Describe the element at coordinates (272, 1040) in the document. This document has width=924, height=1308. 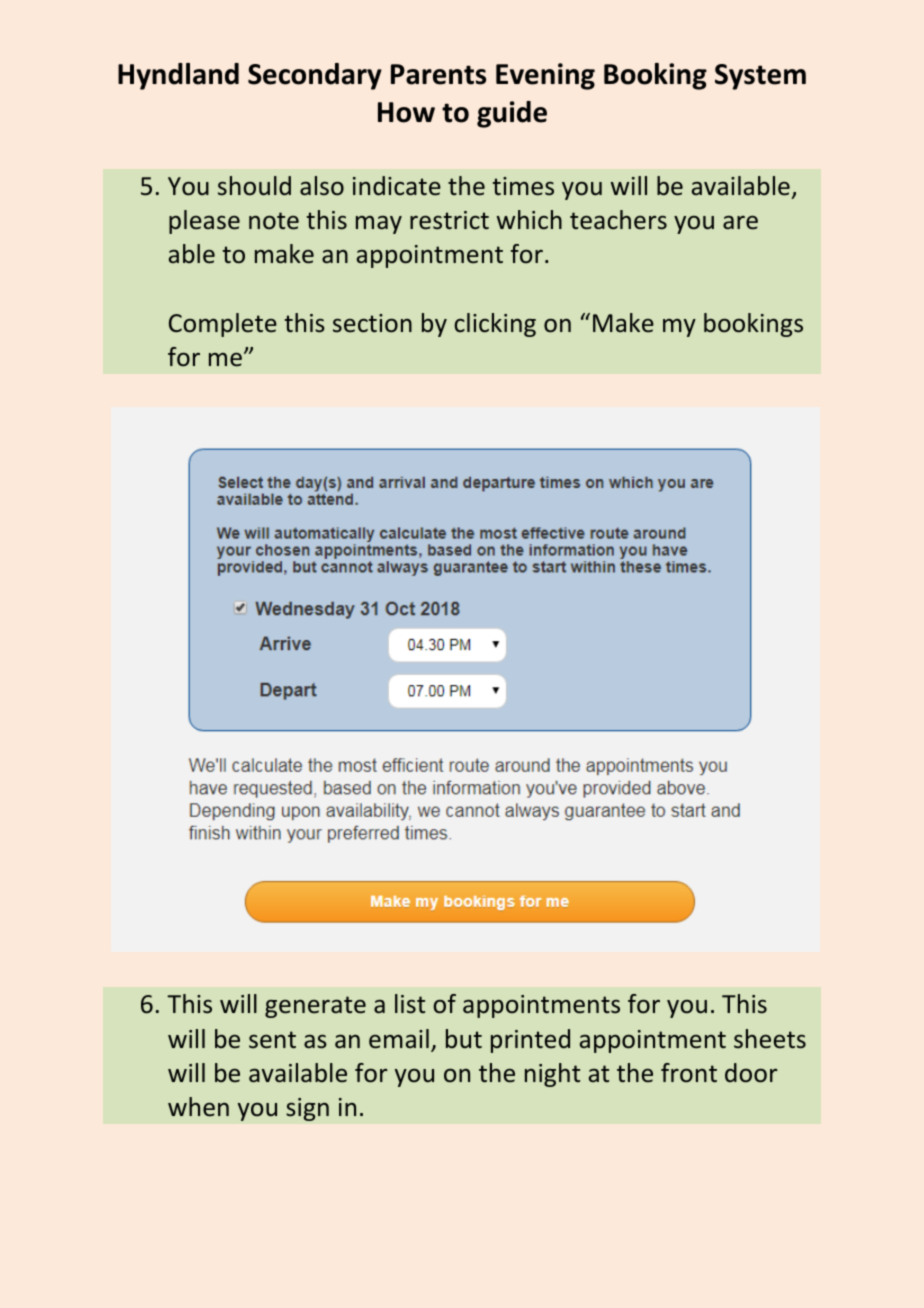
I see `sent` at that location.
